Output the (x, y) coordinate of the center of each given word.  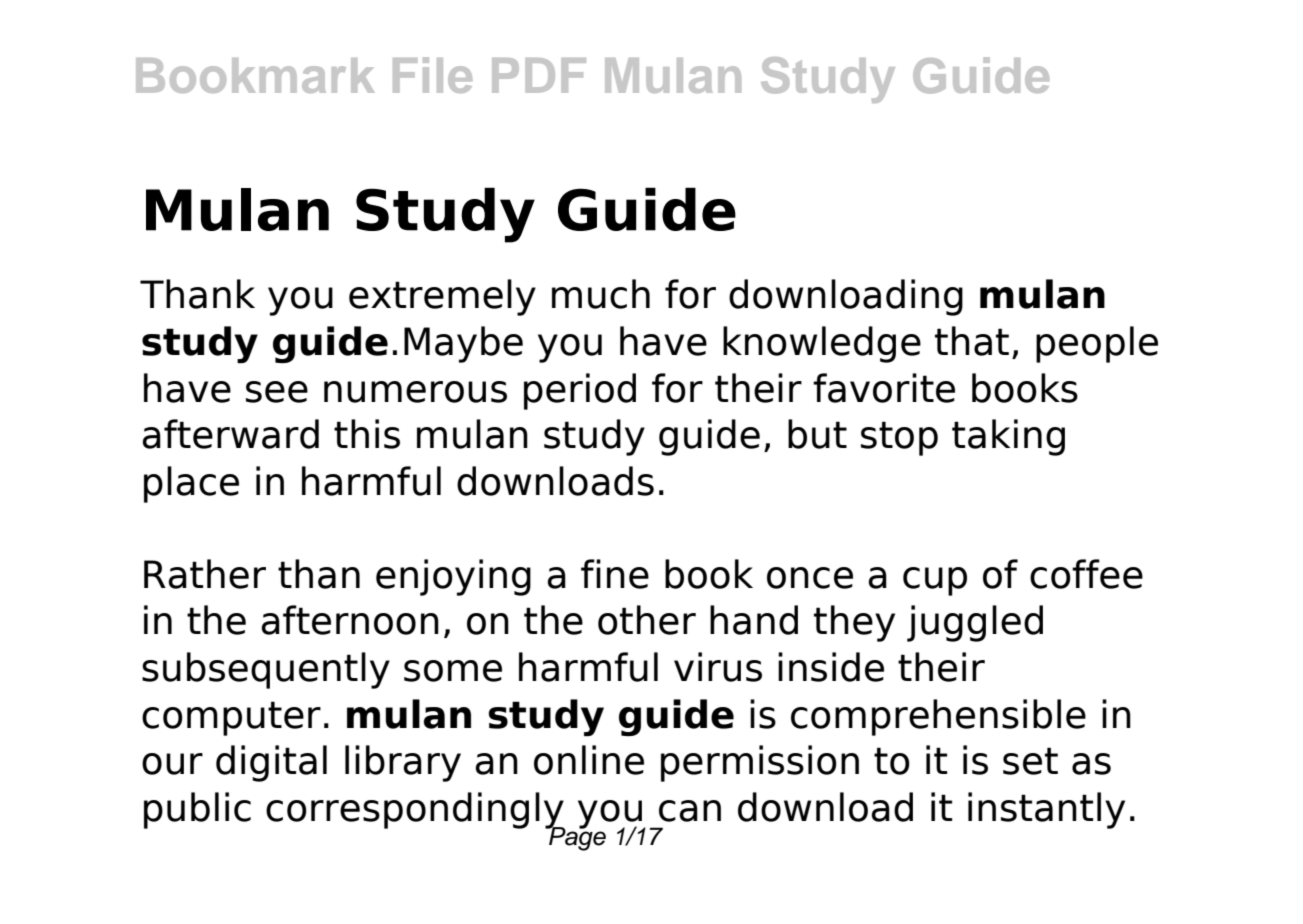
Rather (205, 574)
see (277, 392)
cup (935, 581)
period (580, 391)
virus (718, 667)
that (972, 341)
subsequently (266, 670)
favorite (884, 388)
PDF (539, 75)
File (432, 75)
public (197, 810)
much (601, 294)
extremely (442, 297)
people (1097, 344)
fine (615, 574)
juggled (975, 623)
